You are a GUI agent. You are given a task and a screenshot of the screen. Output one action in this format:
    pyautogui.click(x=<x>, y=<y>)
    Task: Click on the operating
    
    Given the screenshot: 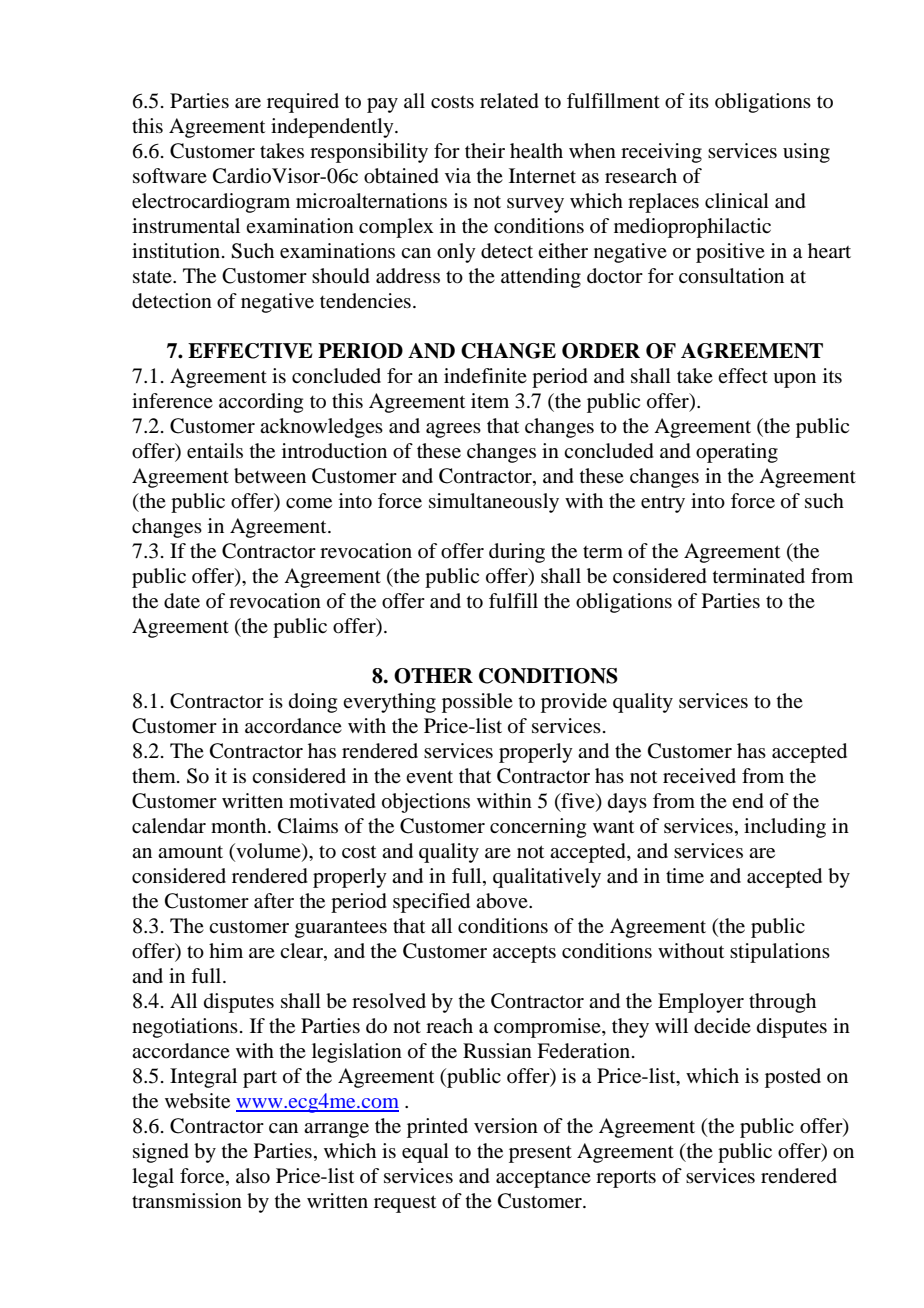 What is the action you would take?
    pyautogui.click(x=737, y=453)
